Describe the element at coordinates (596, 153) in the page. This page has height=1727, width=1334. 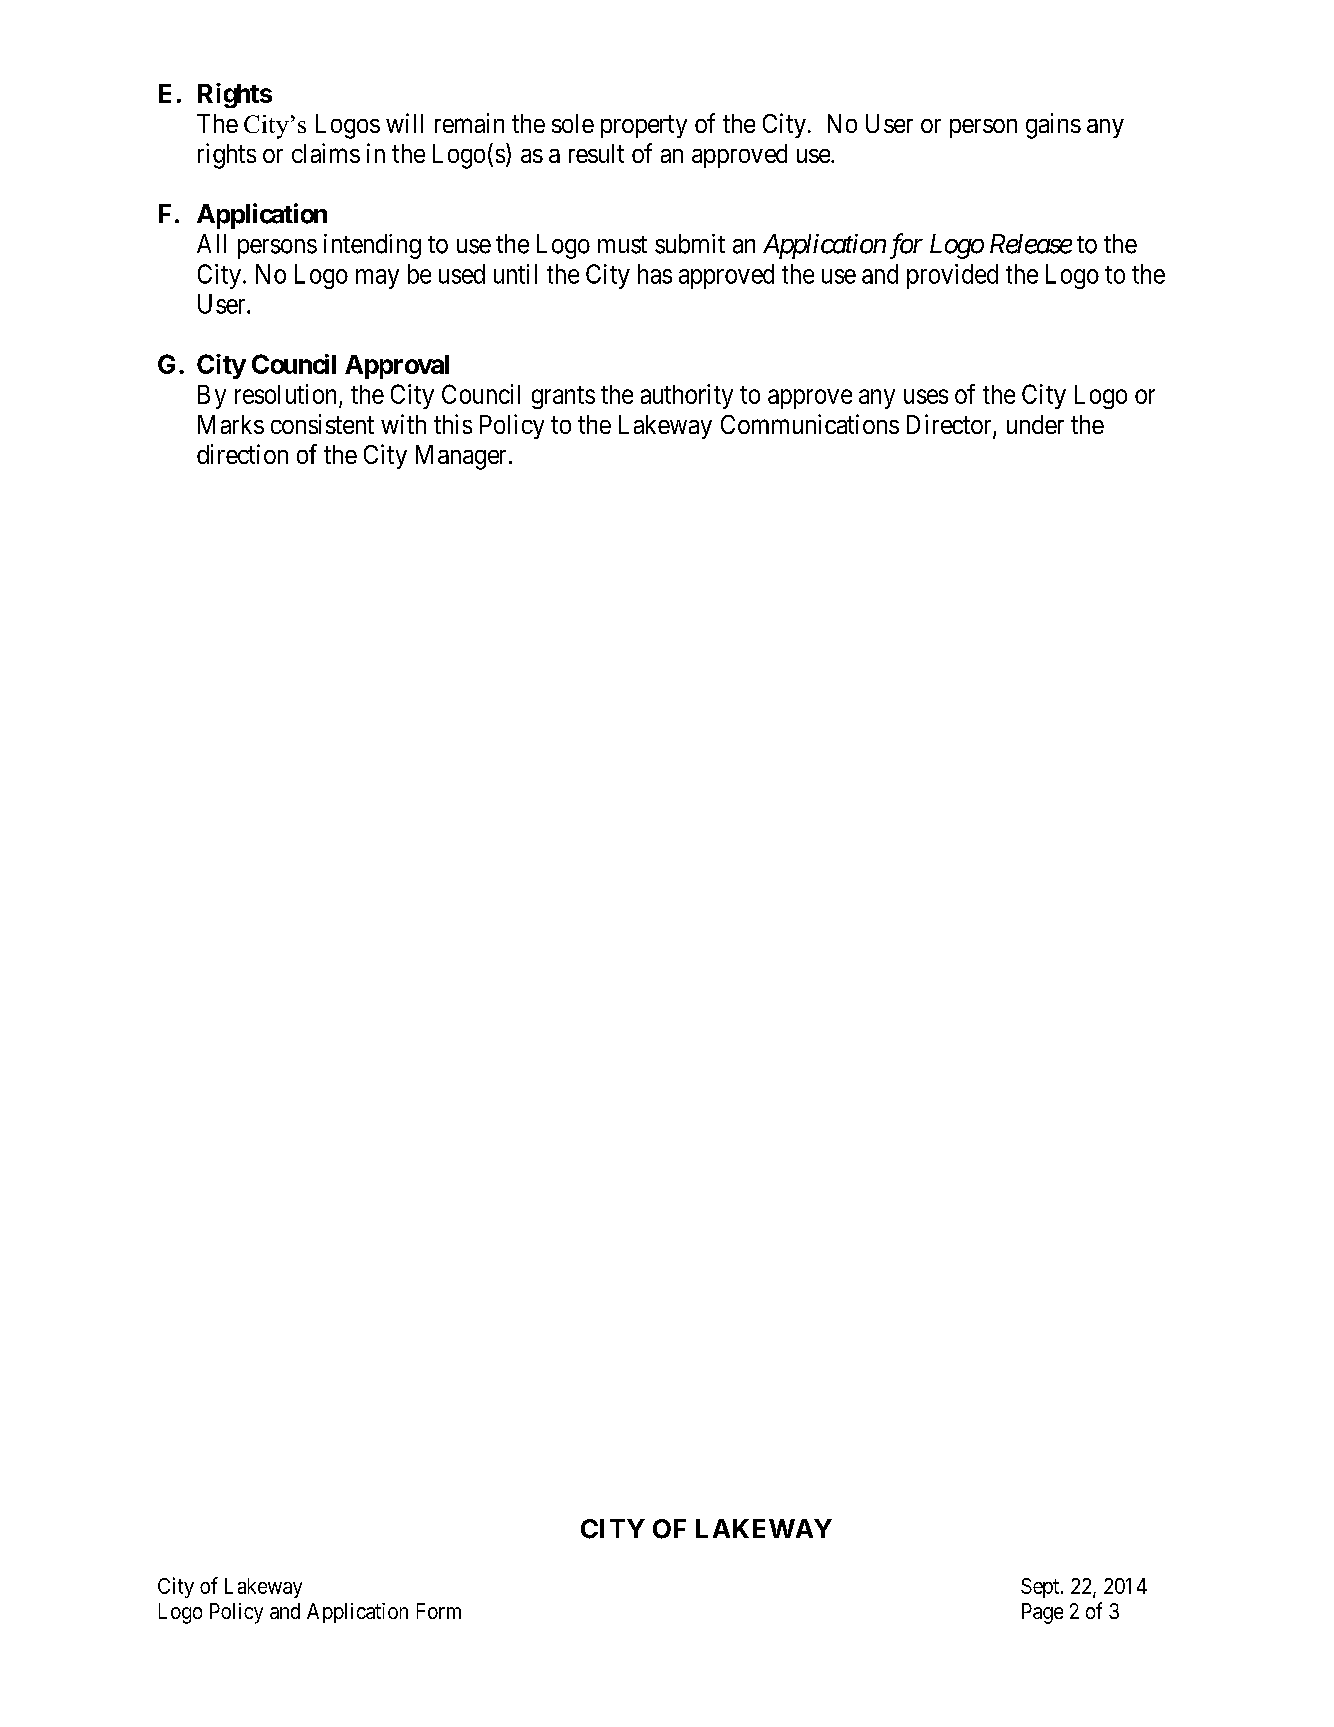
I see `result` at that location.
